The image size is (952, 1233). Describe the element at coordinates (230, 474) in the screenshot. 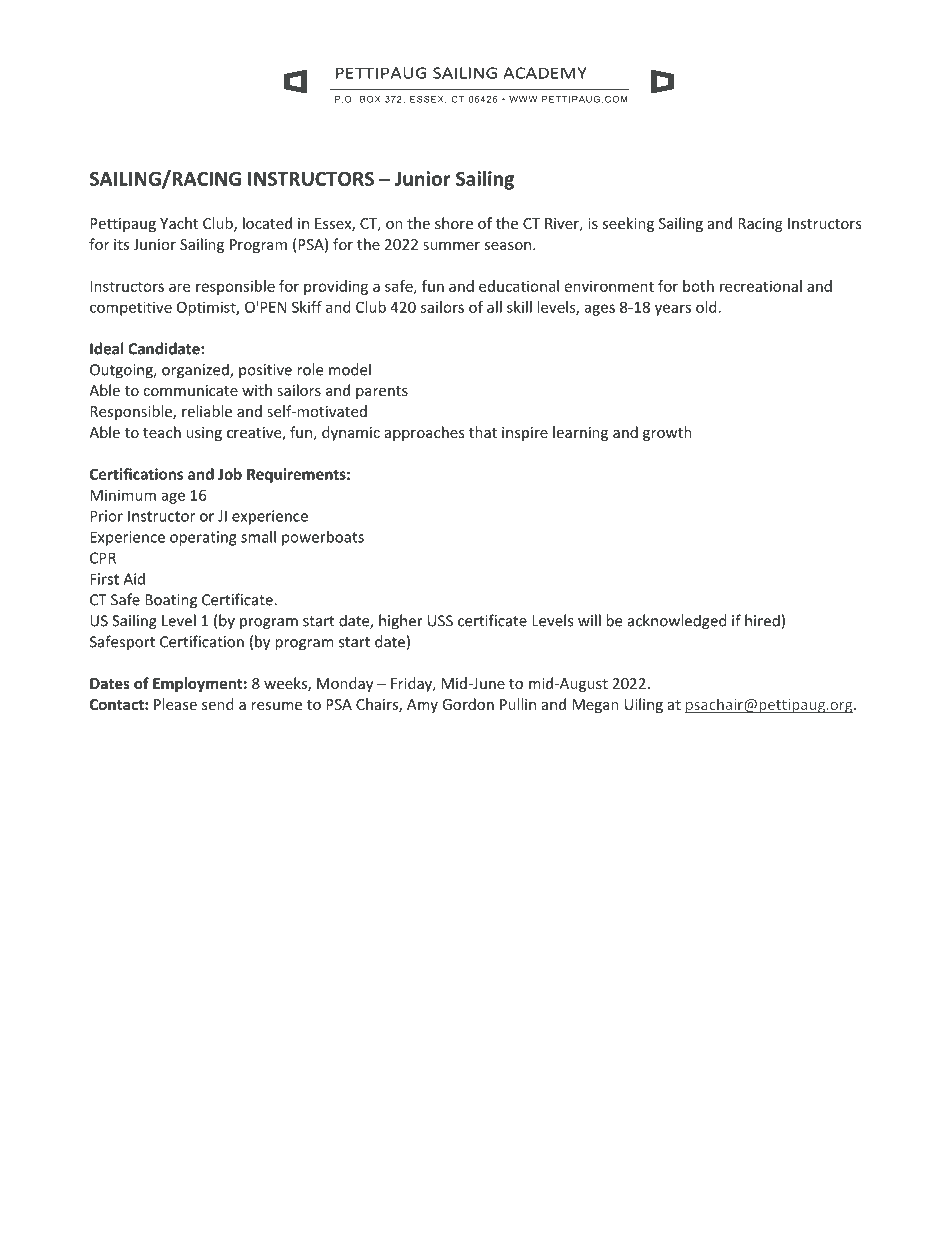

I see `Job` at that location.
